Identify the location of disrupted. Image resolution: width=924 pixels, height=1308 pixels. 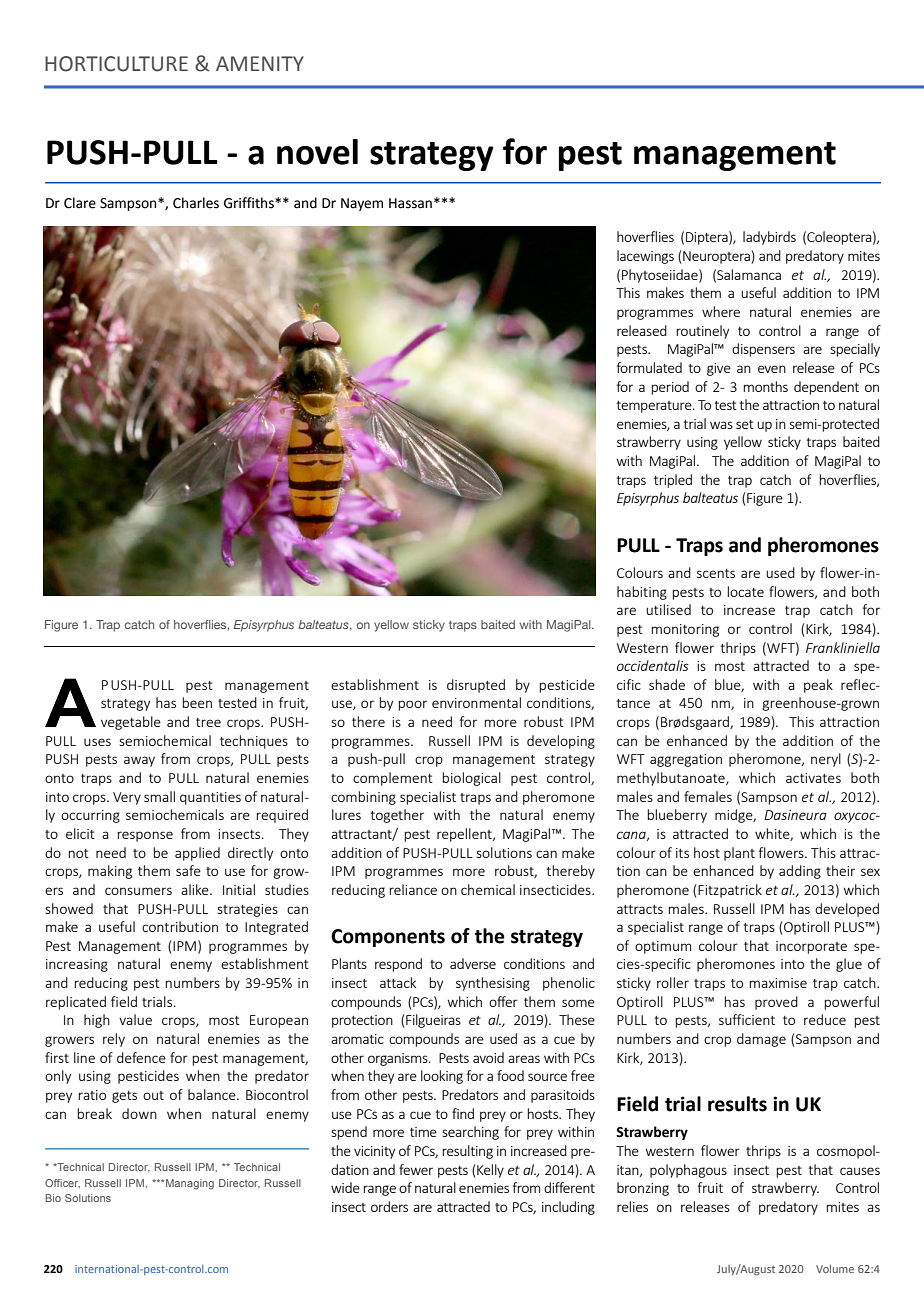
(476, 686).
